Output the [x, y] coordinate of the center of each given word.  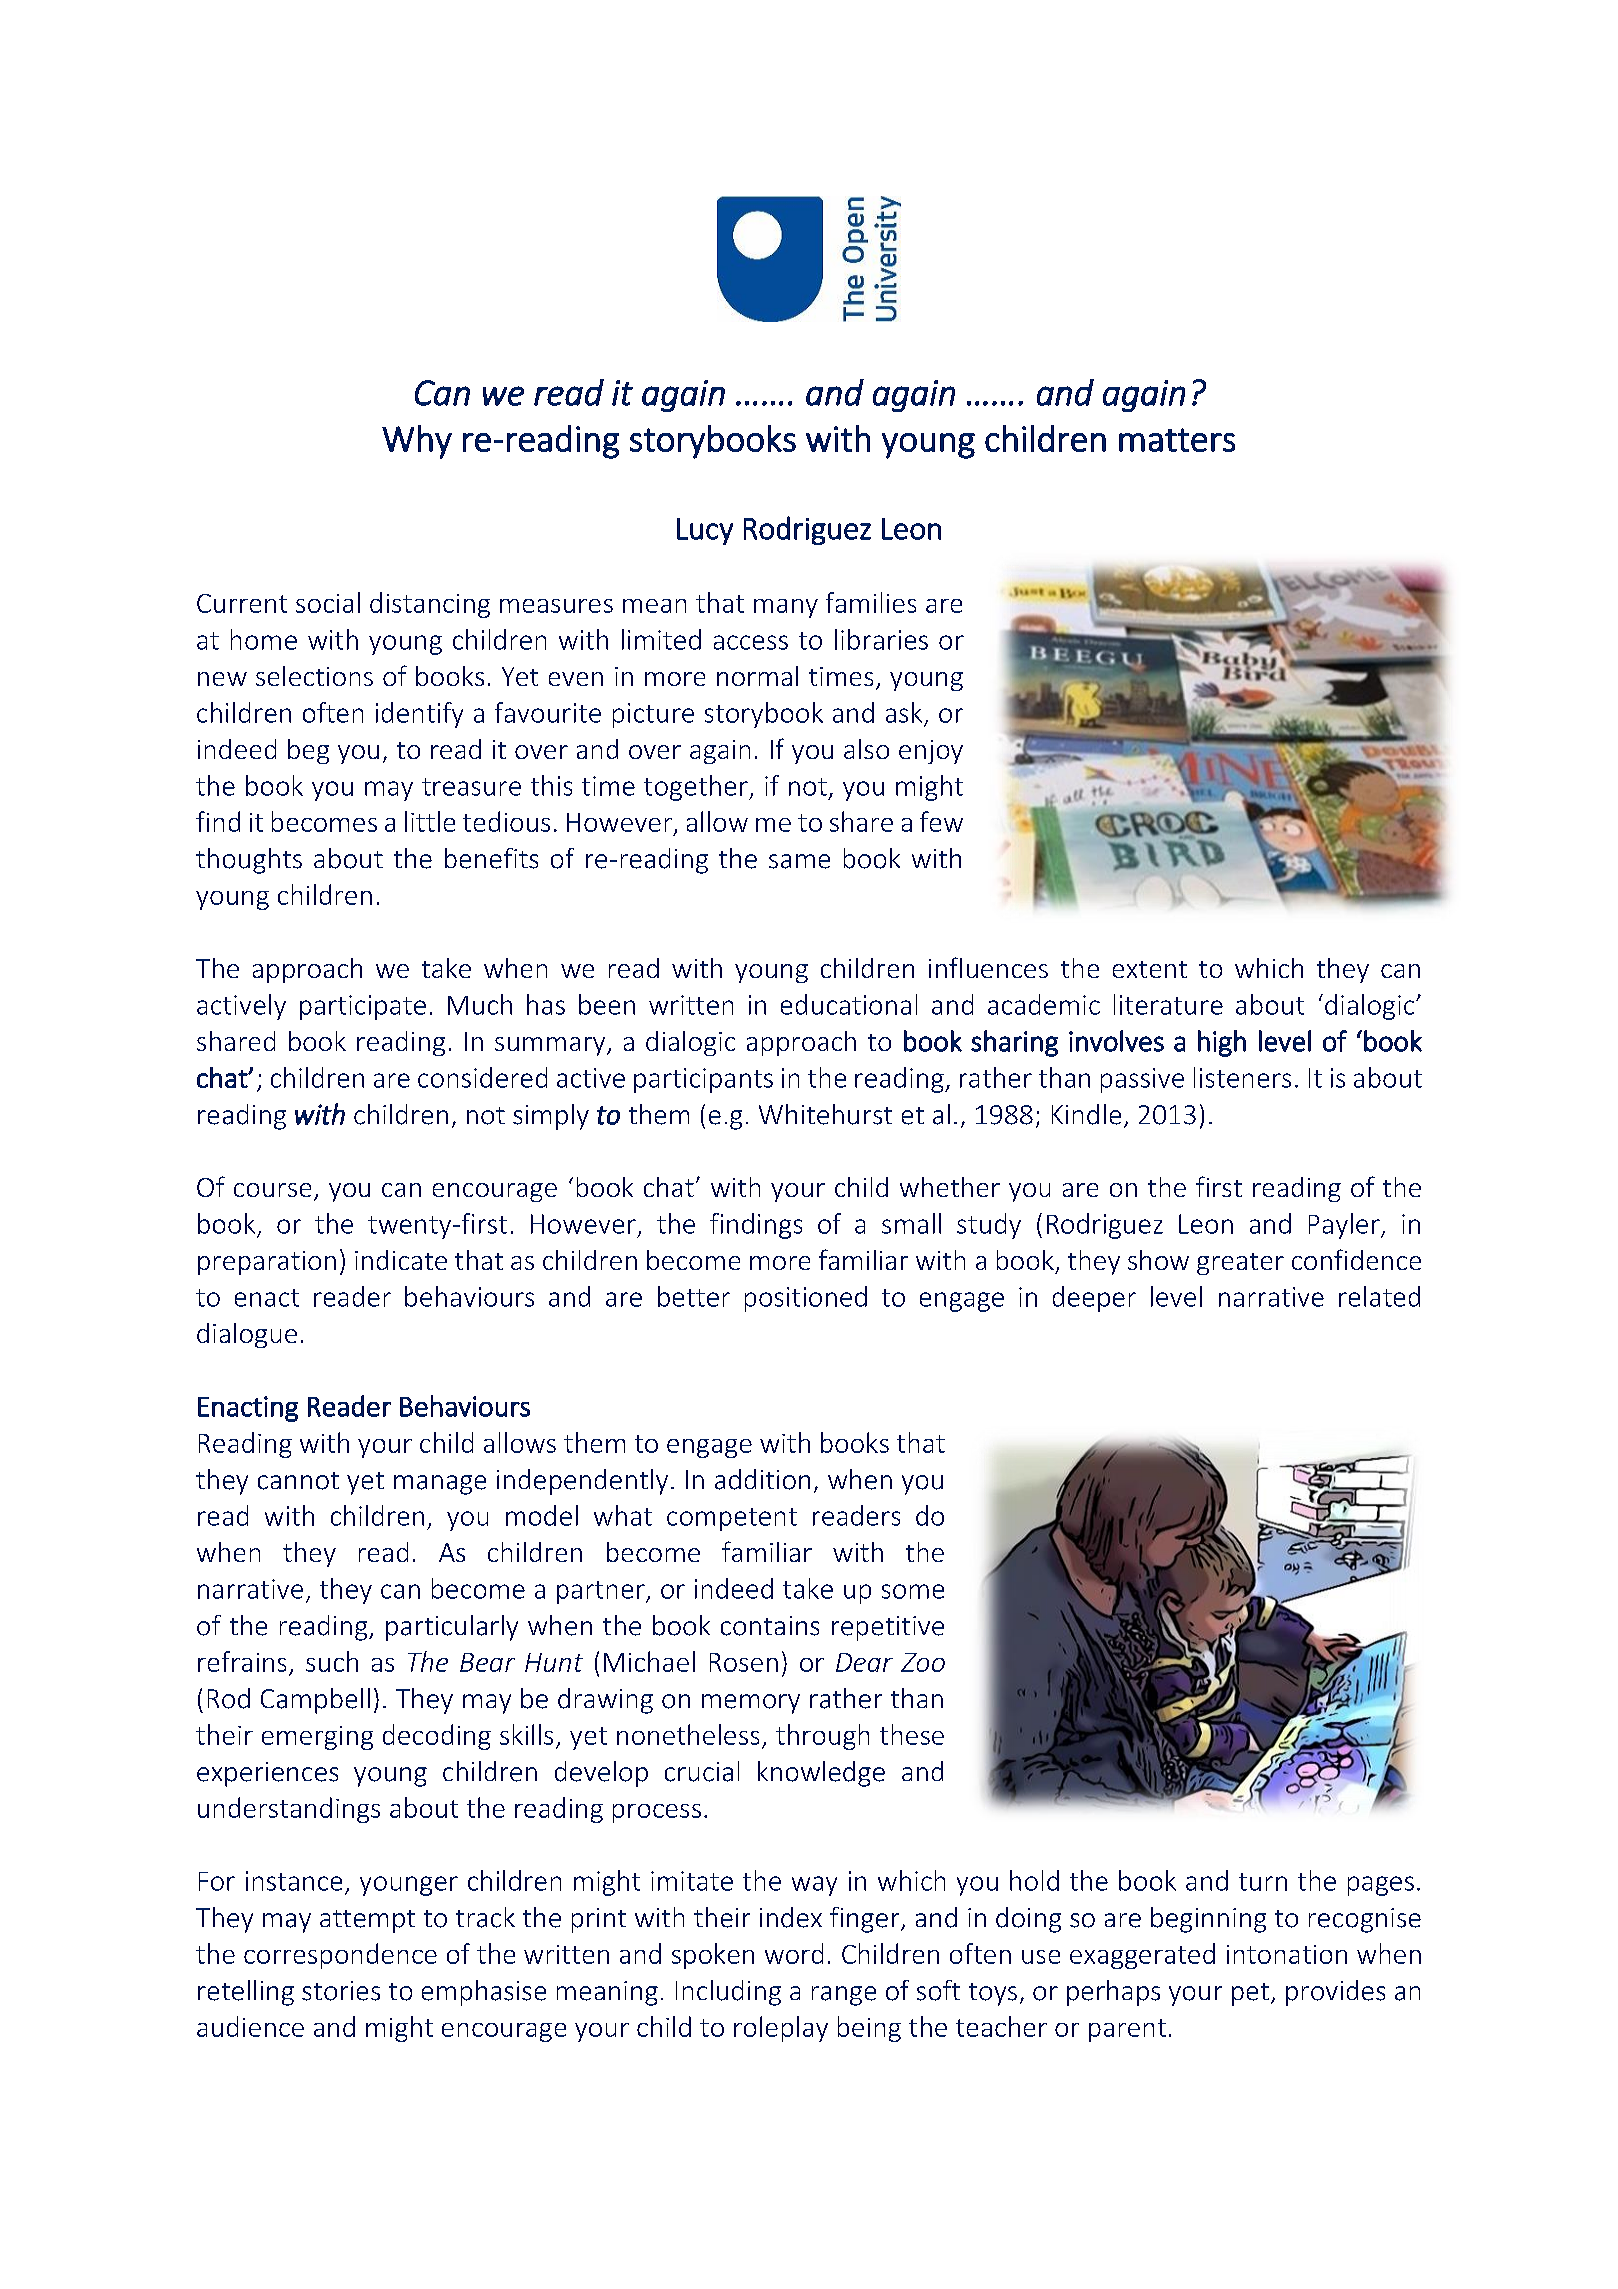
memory [751, 1704]
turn [1263, 1882]
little [430, 821]
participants [703, 1080]
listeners [1242, 1077]
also [866, 749]
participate [363, 1007]
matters [1177, 440]
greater [1240, 1264]
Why [417, 442]
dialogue [247, 1335]
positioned [806, 1299]
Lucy [705, 531]
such [332, 1661]
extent [1150, 969]
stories [341, 1991]
